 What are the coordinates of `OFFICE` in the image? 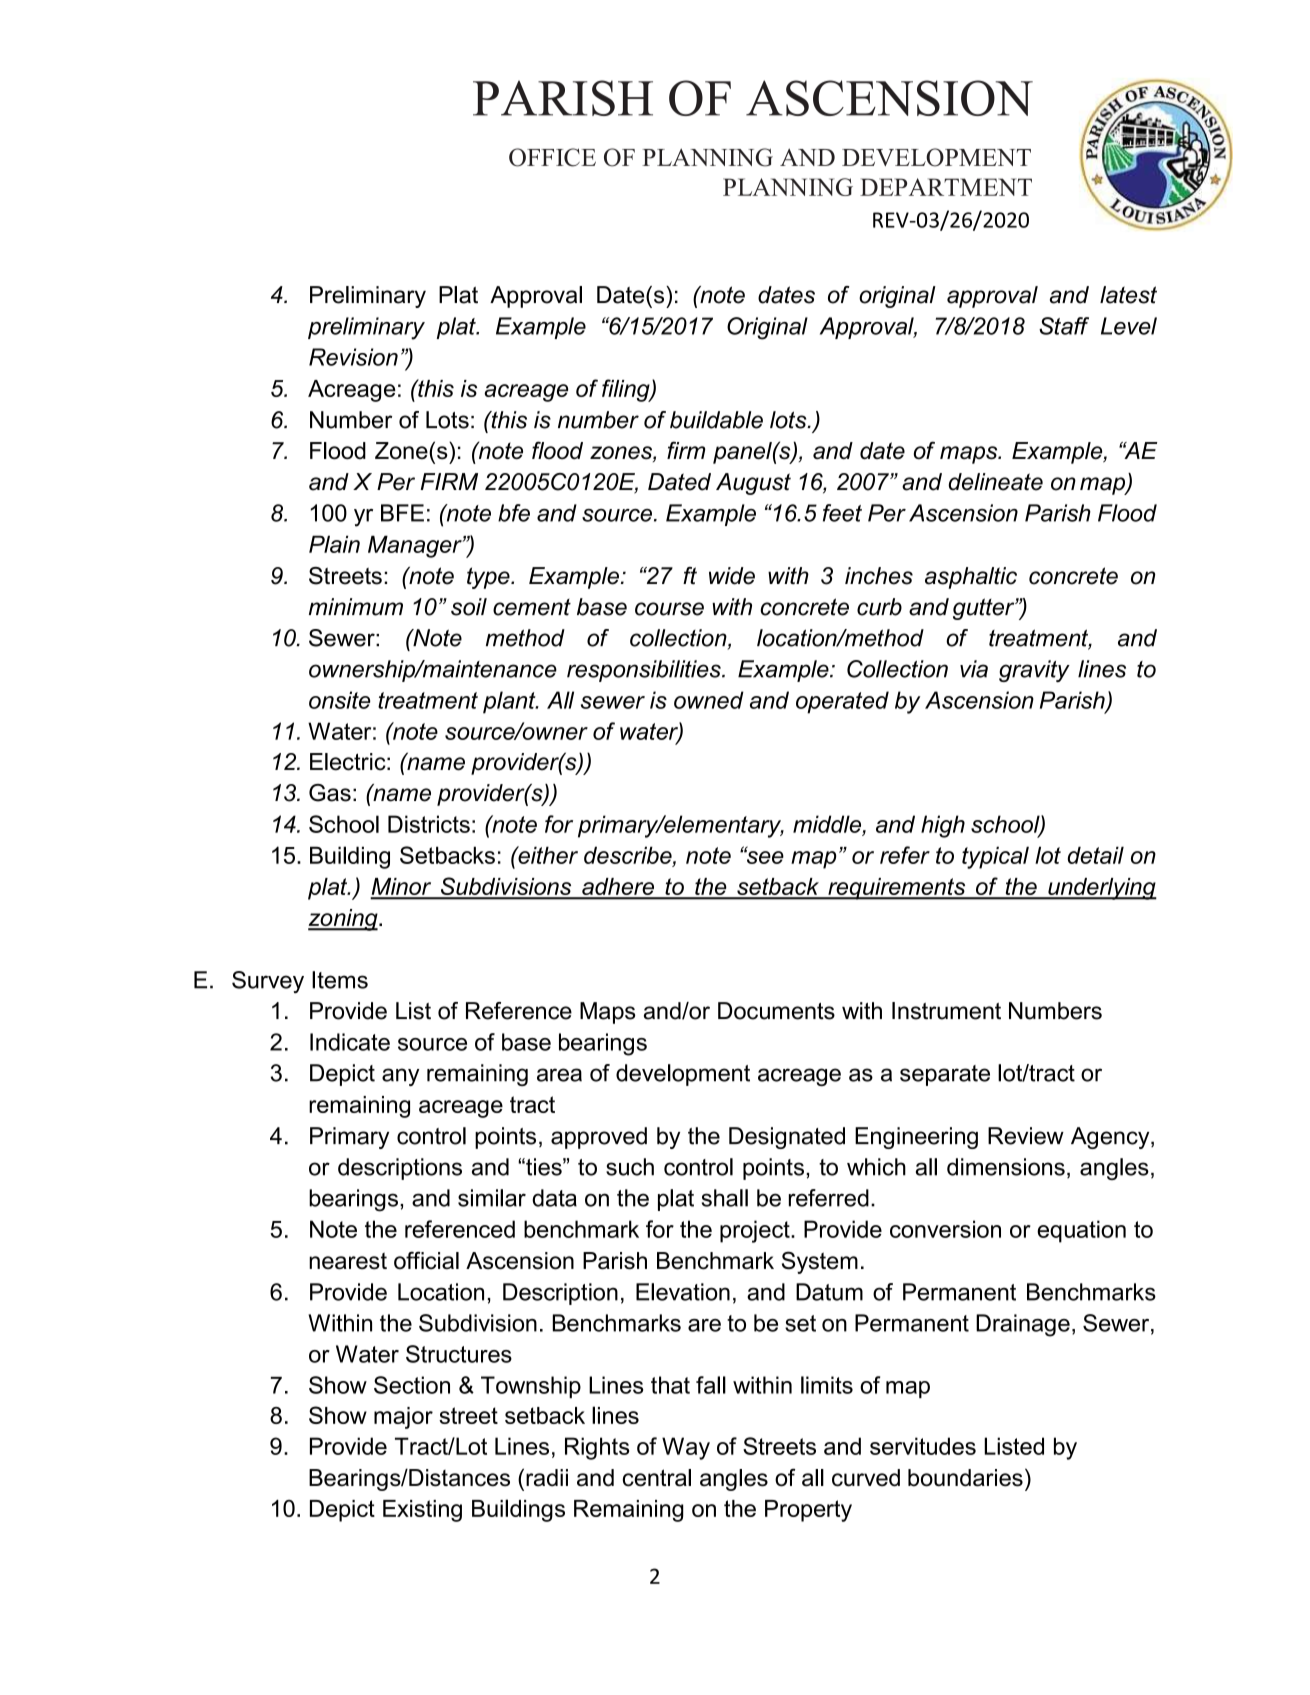 It's located at (552, 157).
